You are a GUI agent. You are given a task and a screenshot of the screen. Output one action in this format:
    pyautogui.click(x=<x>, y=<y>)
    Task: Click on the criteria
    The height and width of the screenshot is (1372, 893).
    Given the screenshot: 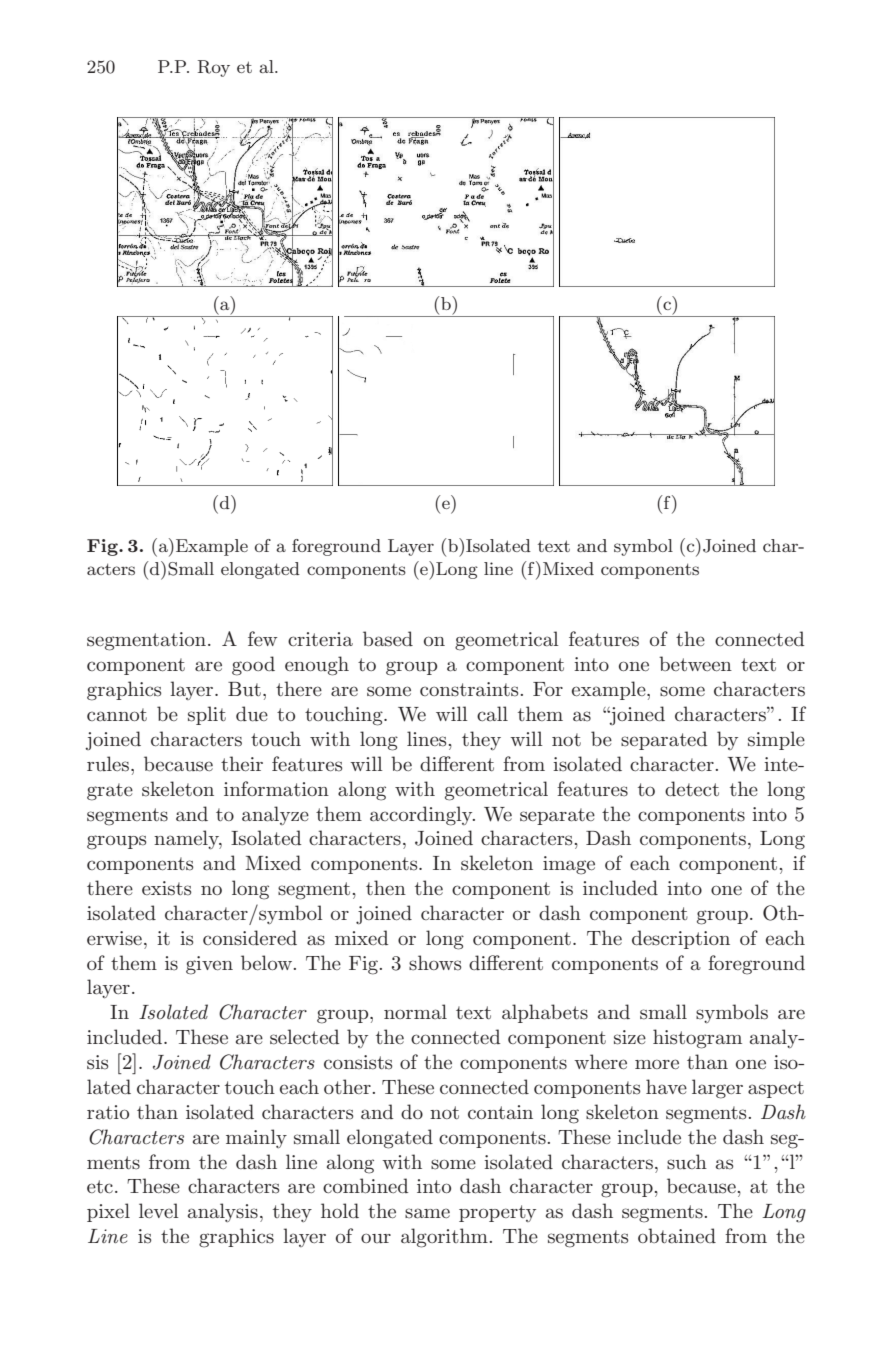 What is the action you would take?
    pyautogui.click(x=320, y=639)
